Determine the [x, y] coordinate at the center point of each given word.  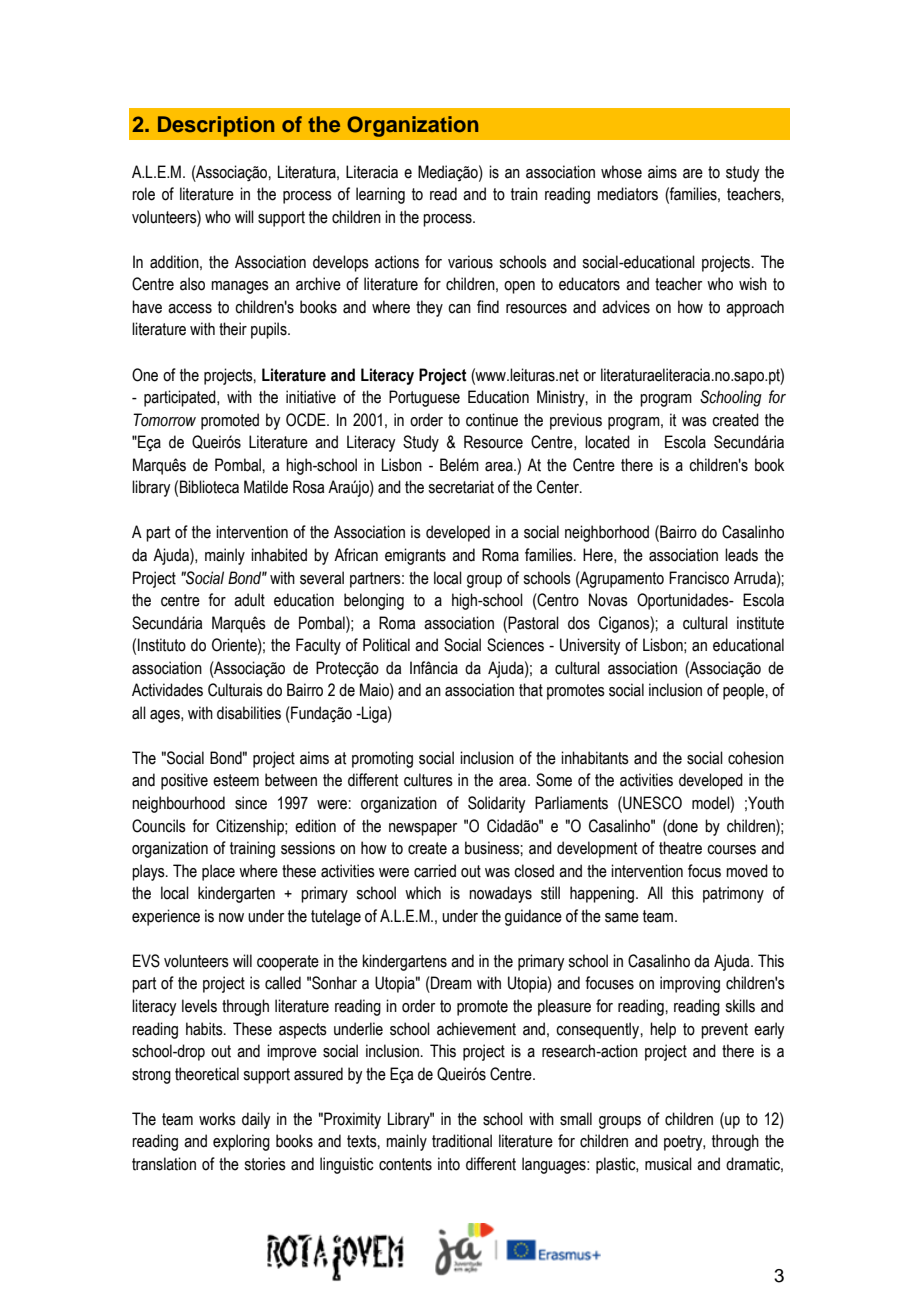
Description [216, 126]
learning [380, 195]
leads [741, 555]
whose [621, 172]
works [217, 1119]
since [251, 803]
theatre [680, 848]
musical [668, 1164]
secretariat [461, 487]
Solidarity [496, 804]
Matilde [266, 487]
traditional [462, 1141]
